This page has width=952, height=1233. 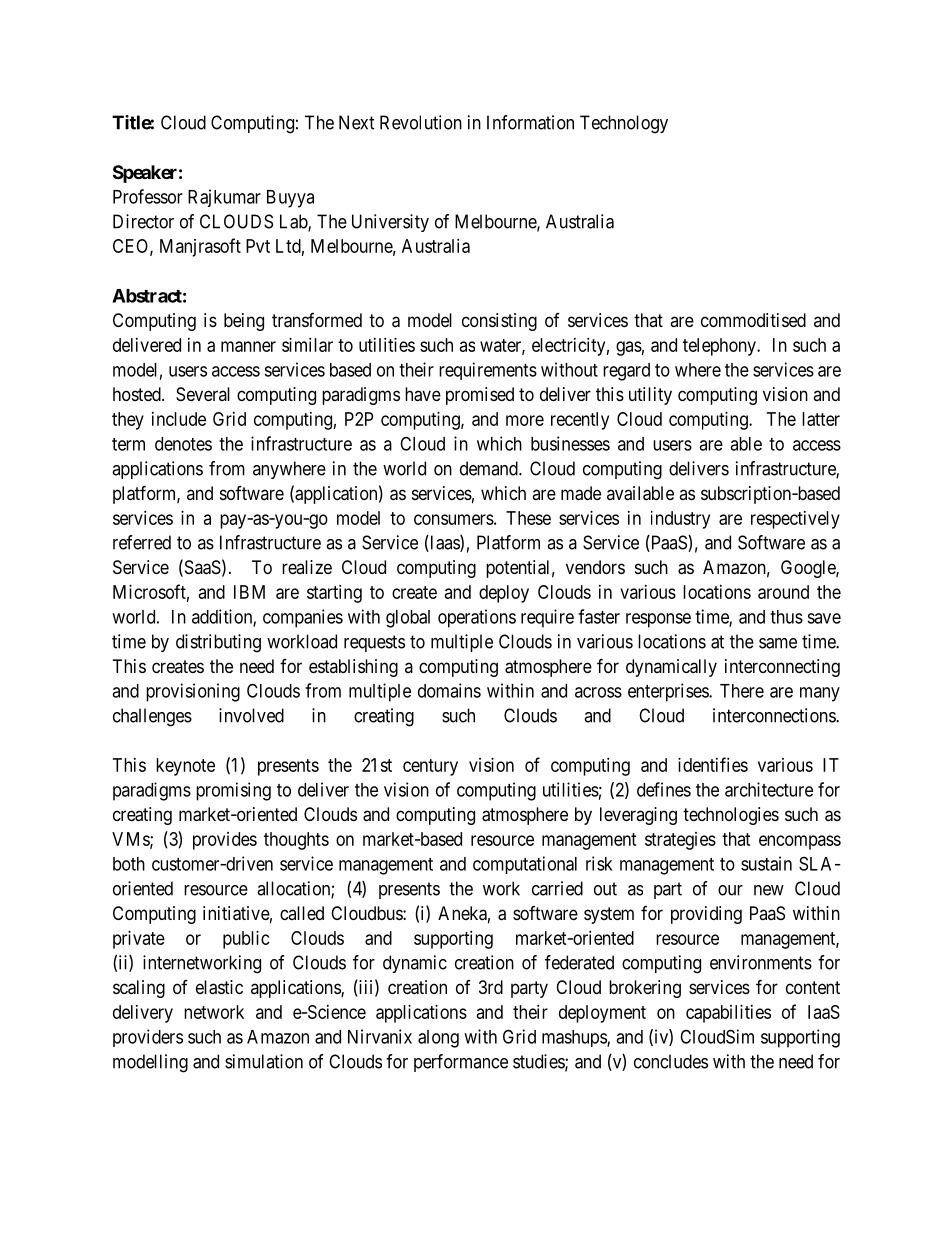 What do you see at coordinates (530, 122) in the page?
I see `Information` at bounding box center [530, 122].
